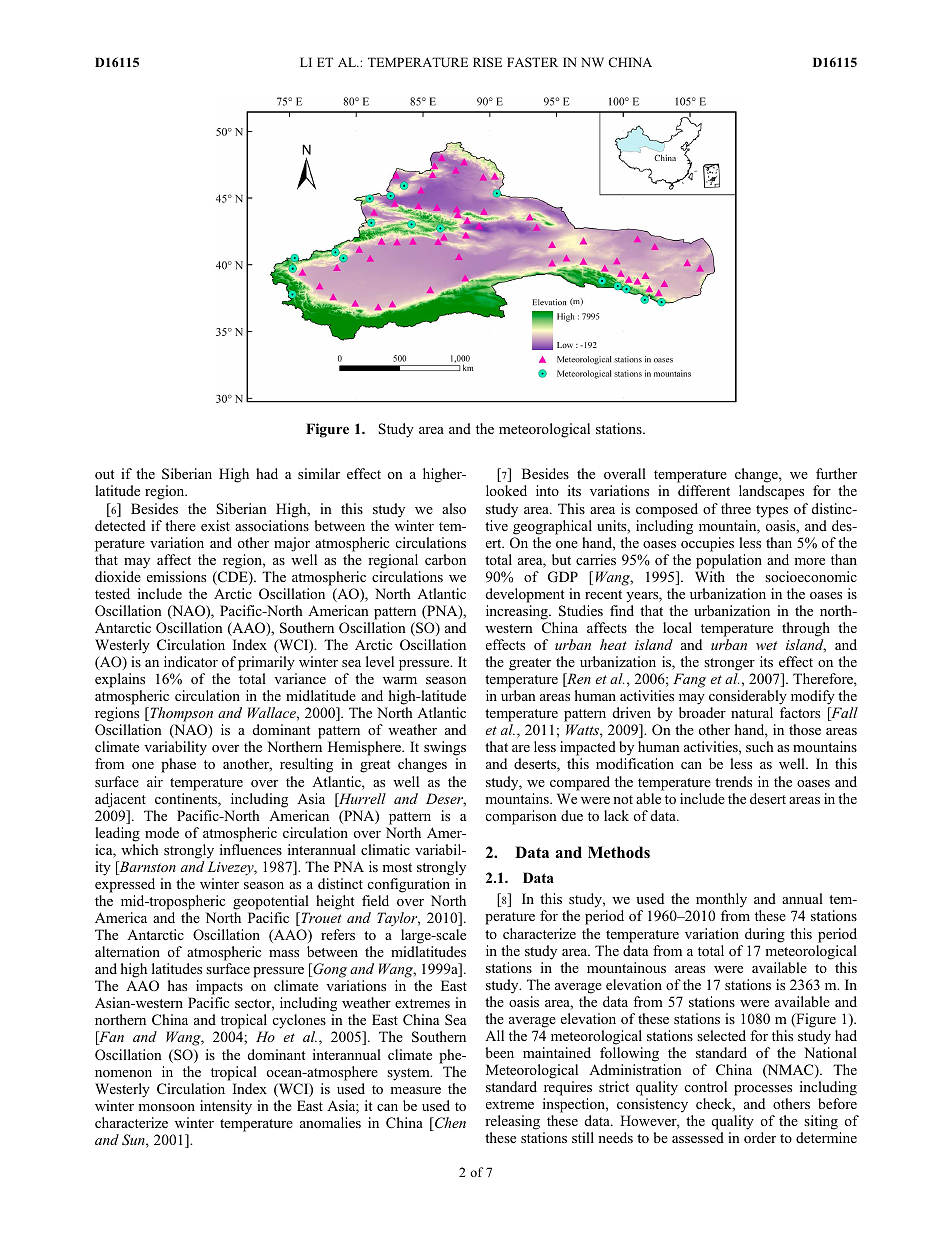 This screenshot has width=952, height=1233. Describe the element at coordinates (449, 1124) in the screenshot. I see `Chen` at that location.
